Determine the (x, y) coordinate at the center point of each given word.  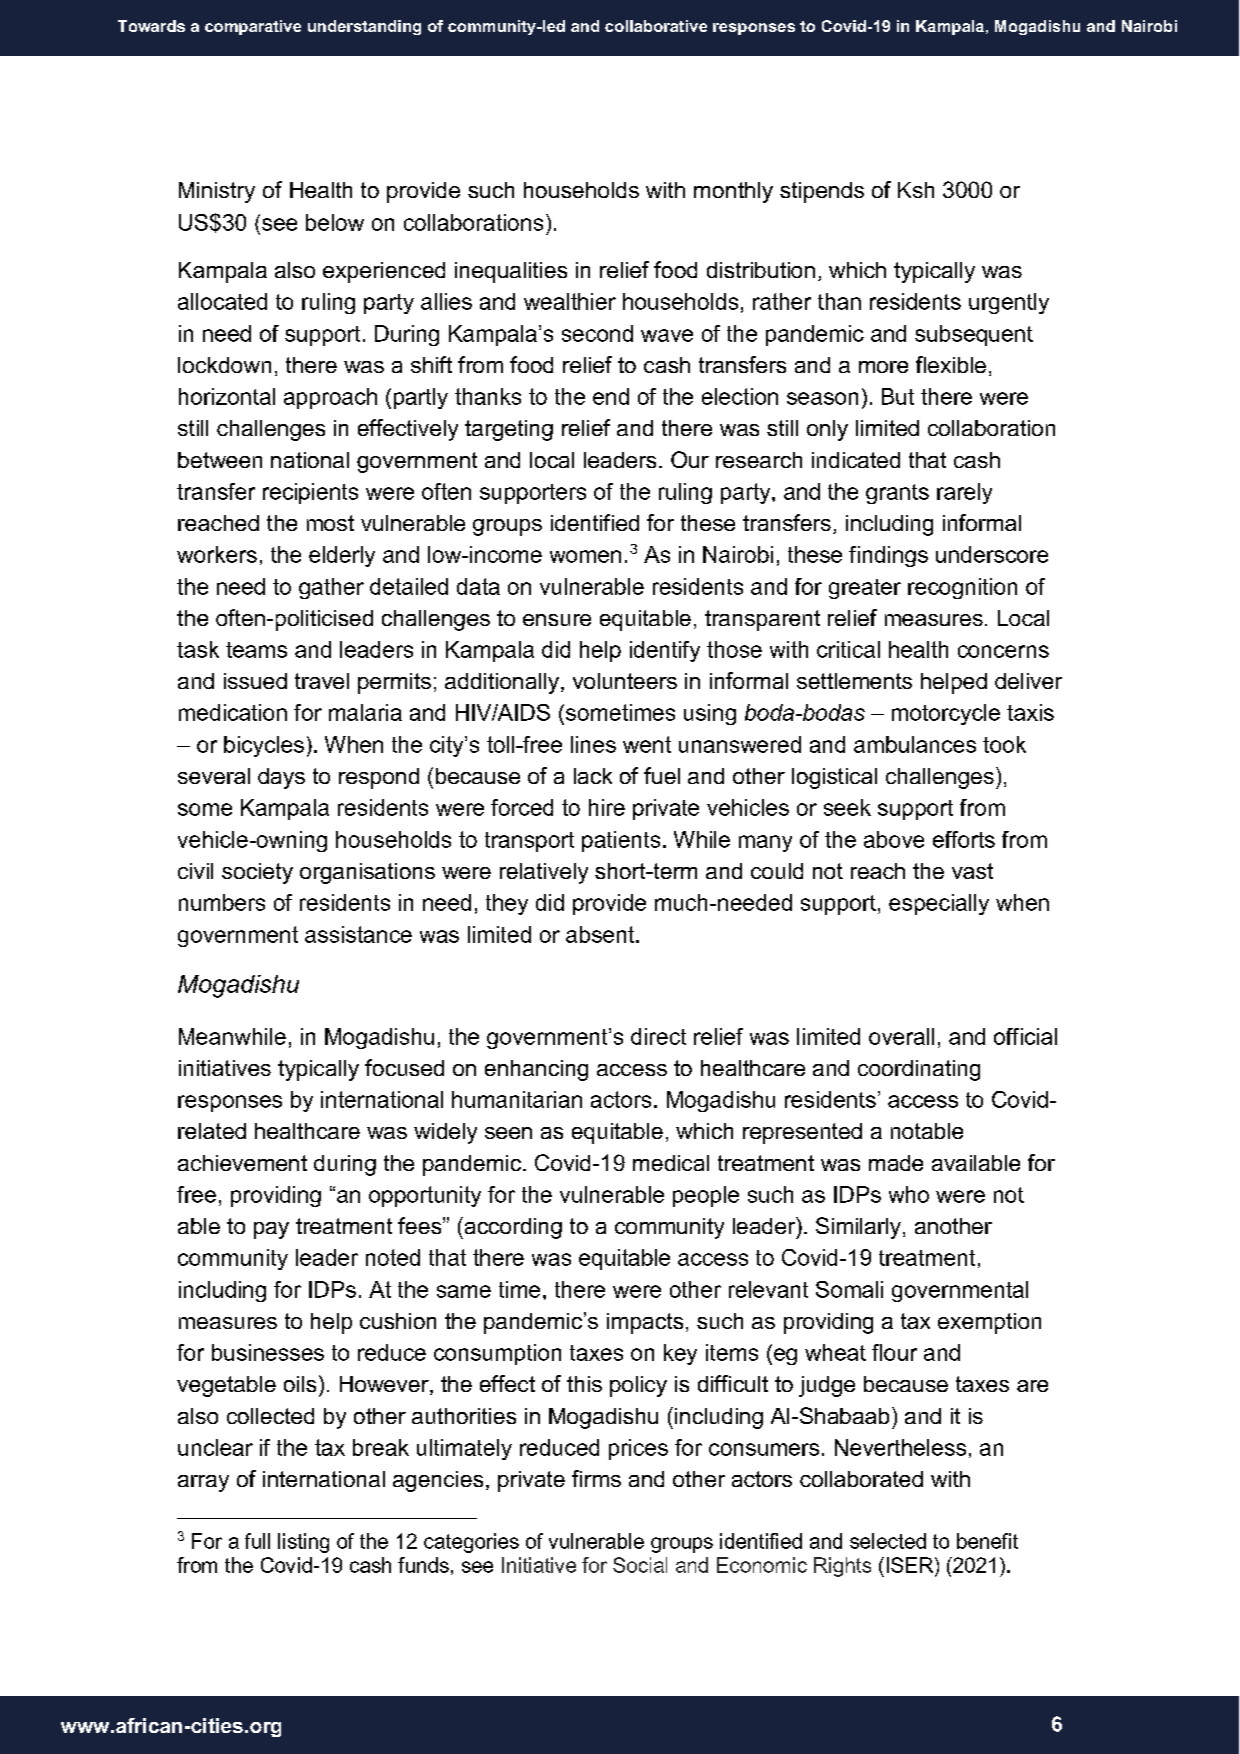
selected (888, 1541)
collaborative (656, 26)
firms (596, 1478)
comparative (253, 27)
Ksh (916, 190)
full (257, 1541)
